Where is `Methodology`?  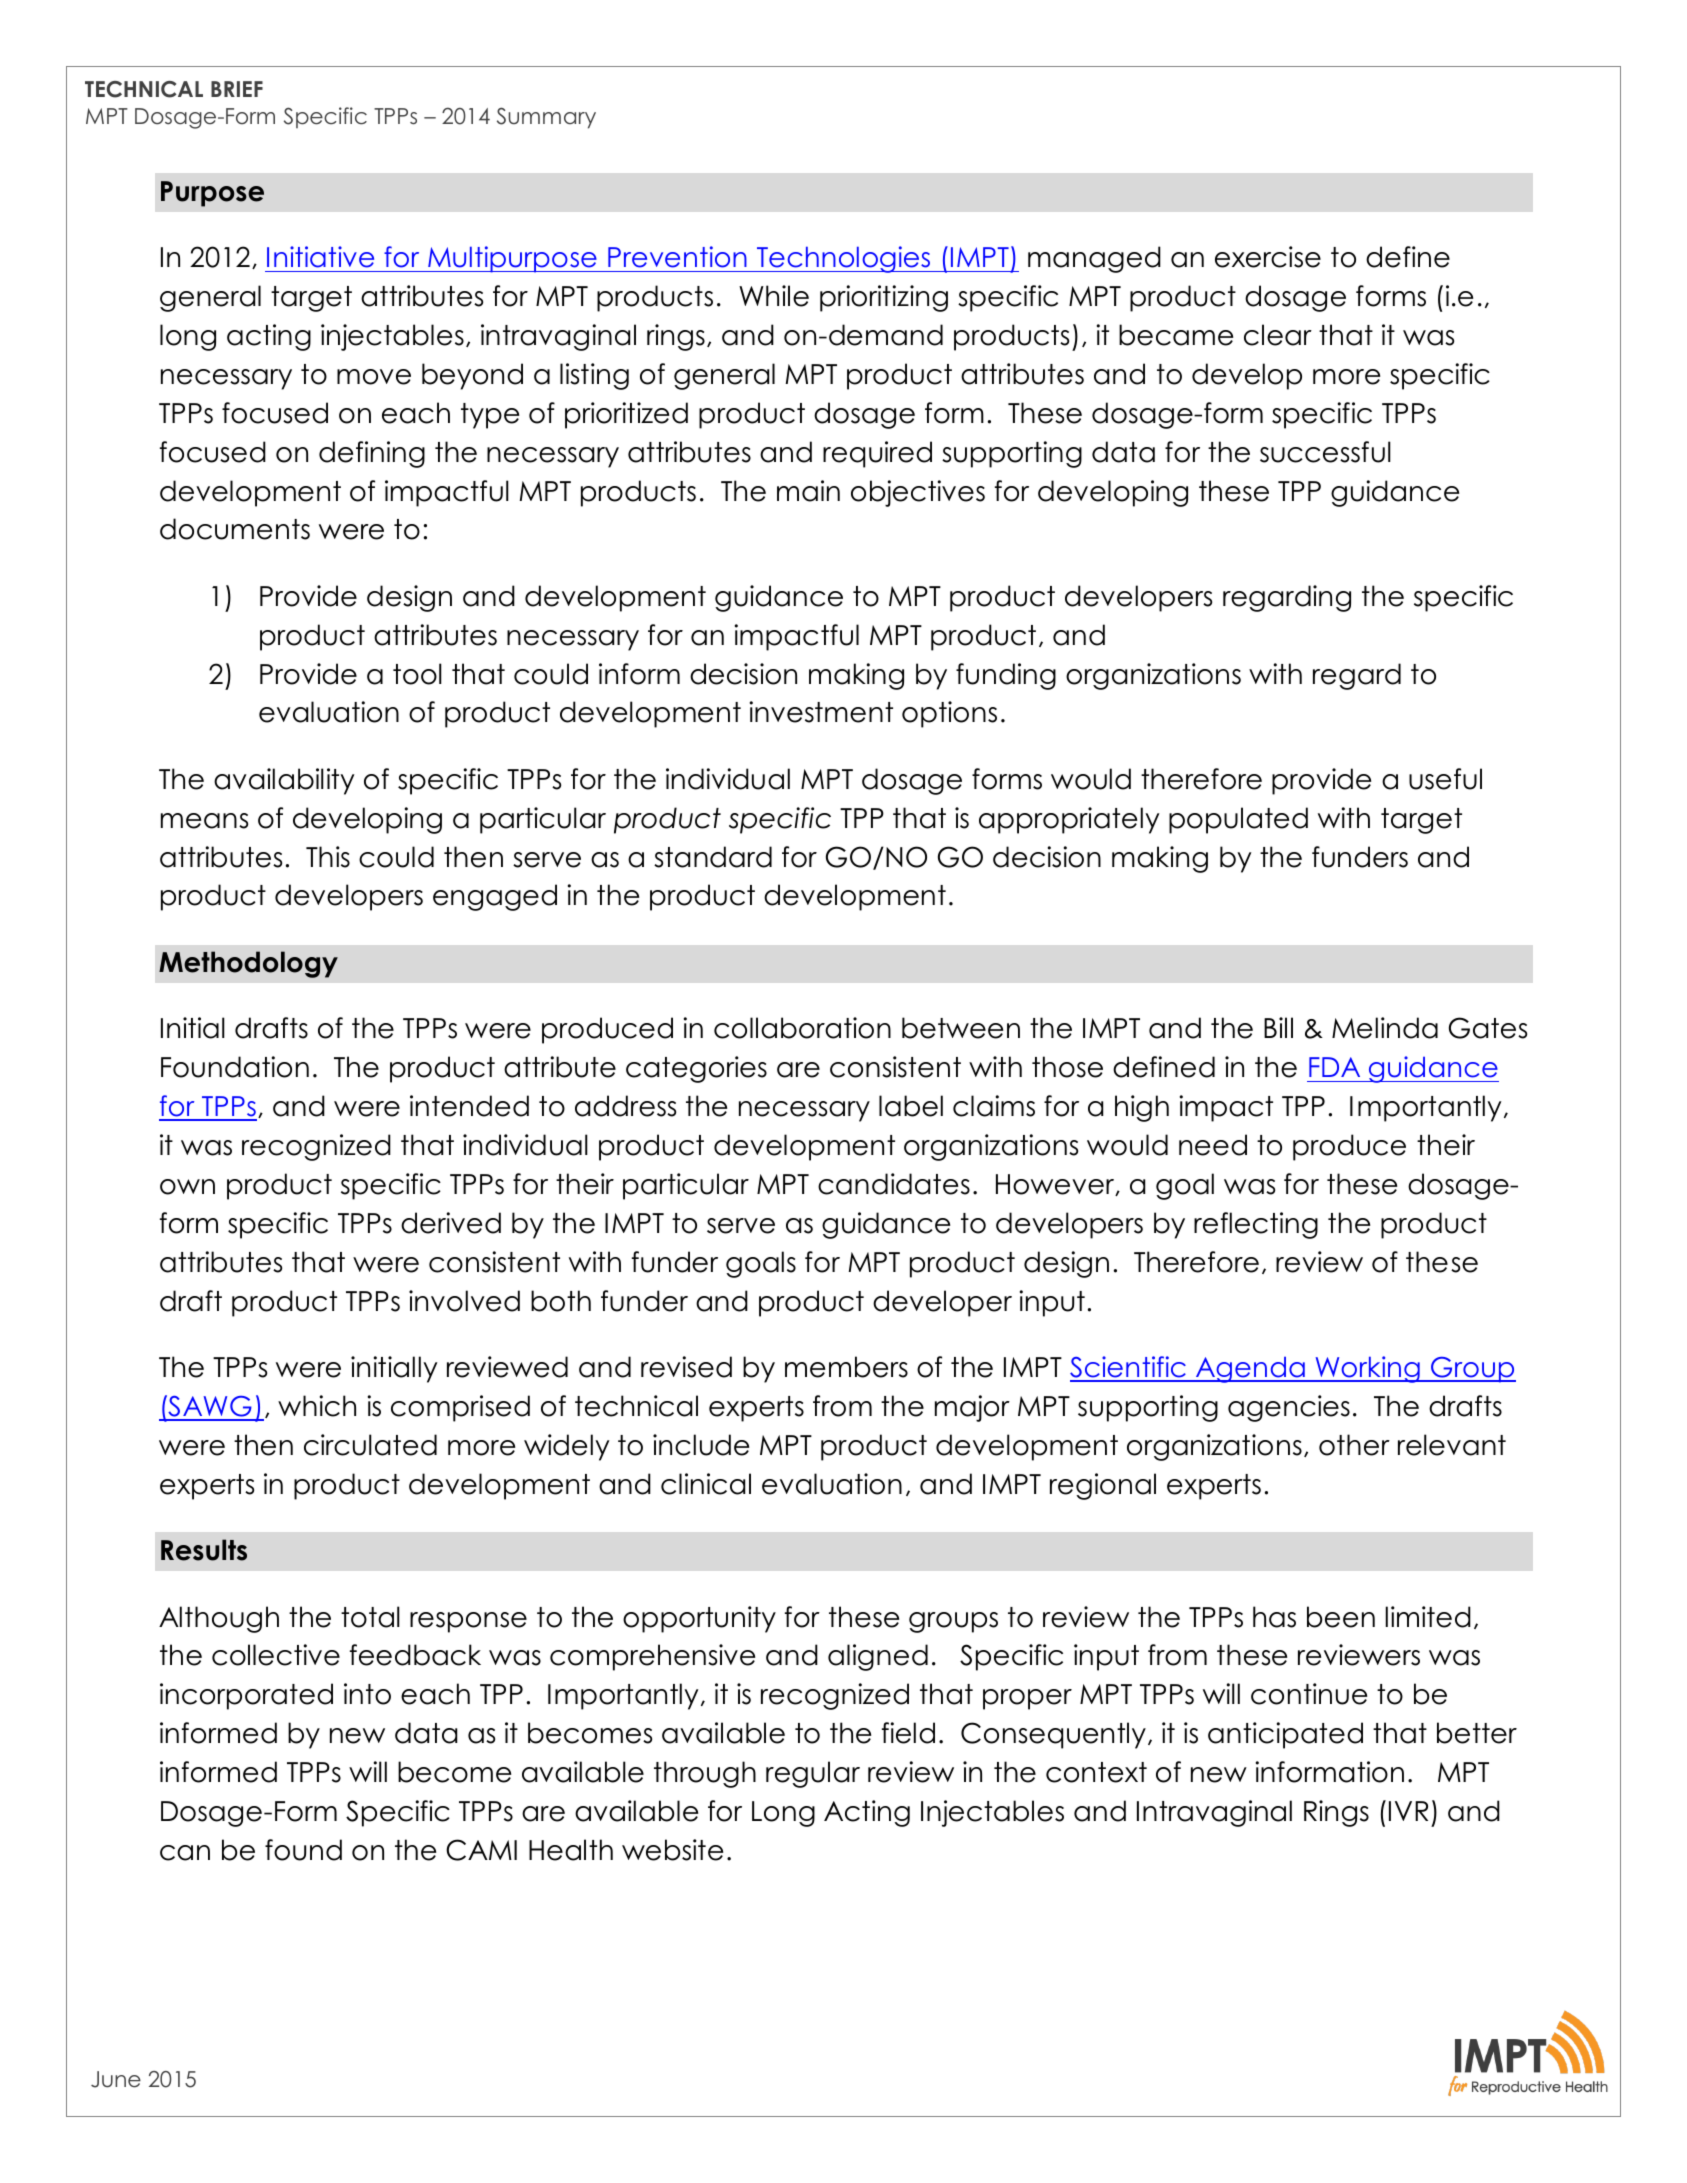 Methodology is located at coordinates (248, 964).
